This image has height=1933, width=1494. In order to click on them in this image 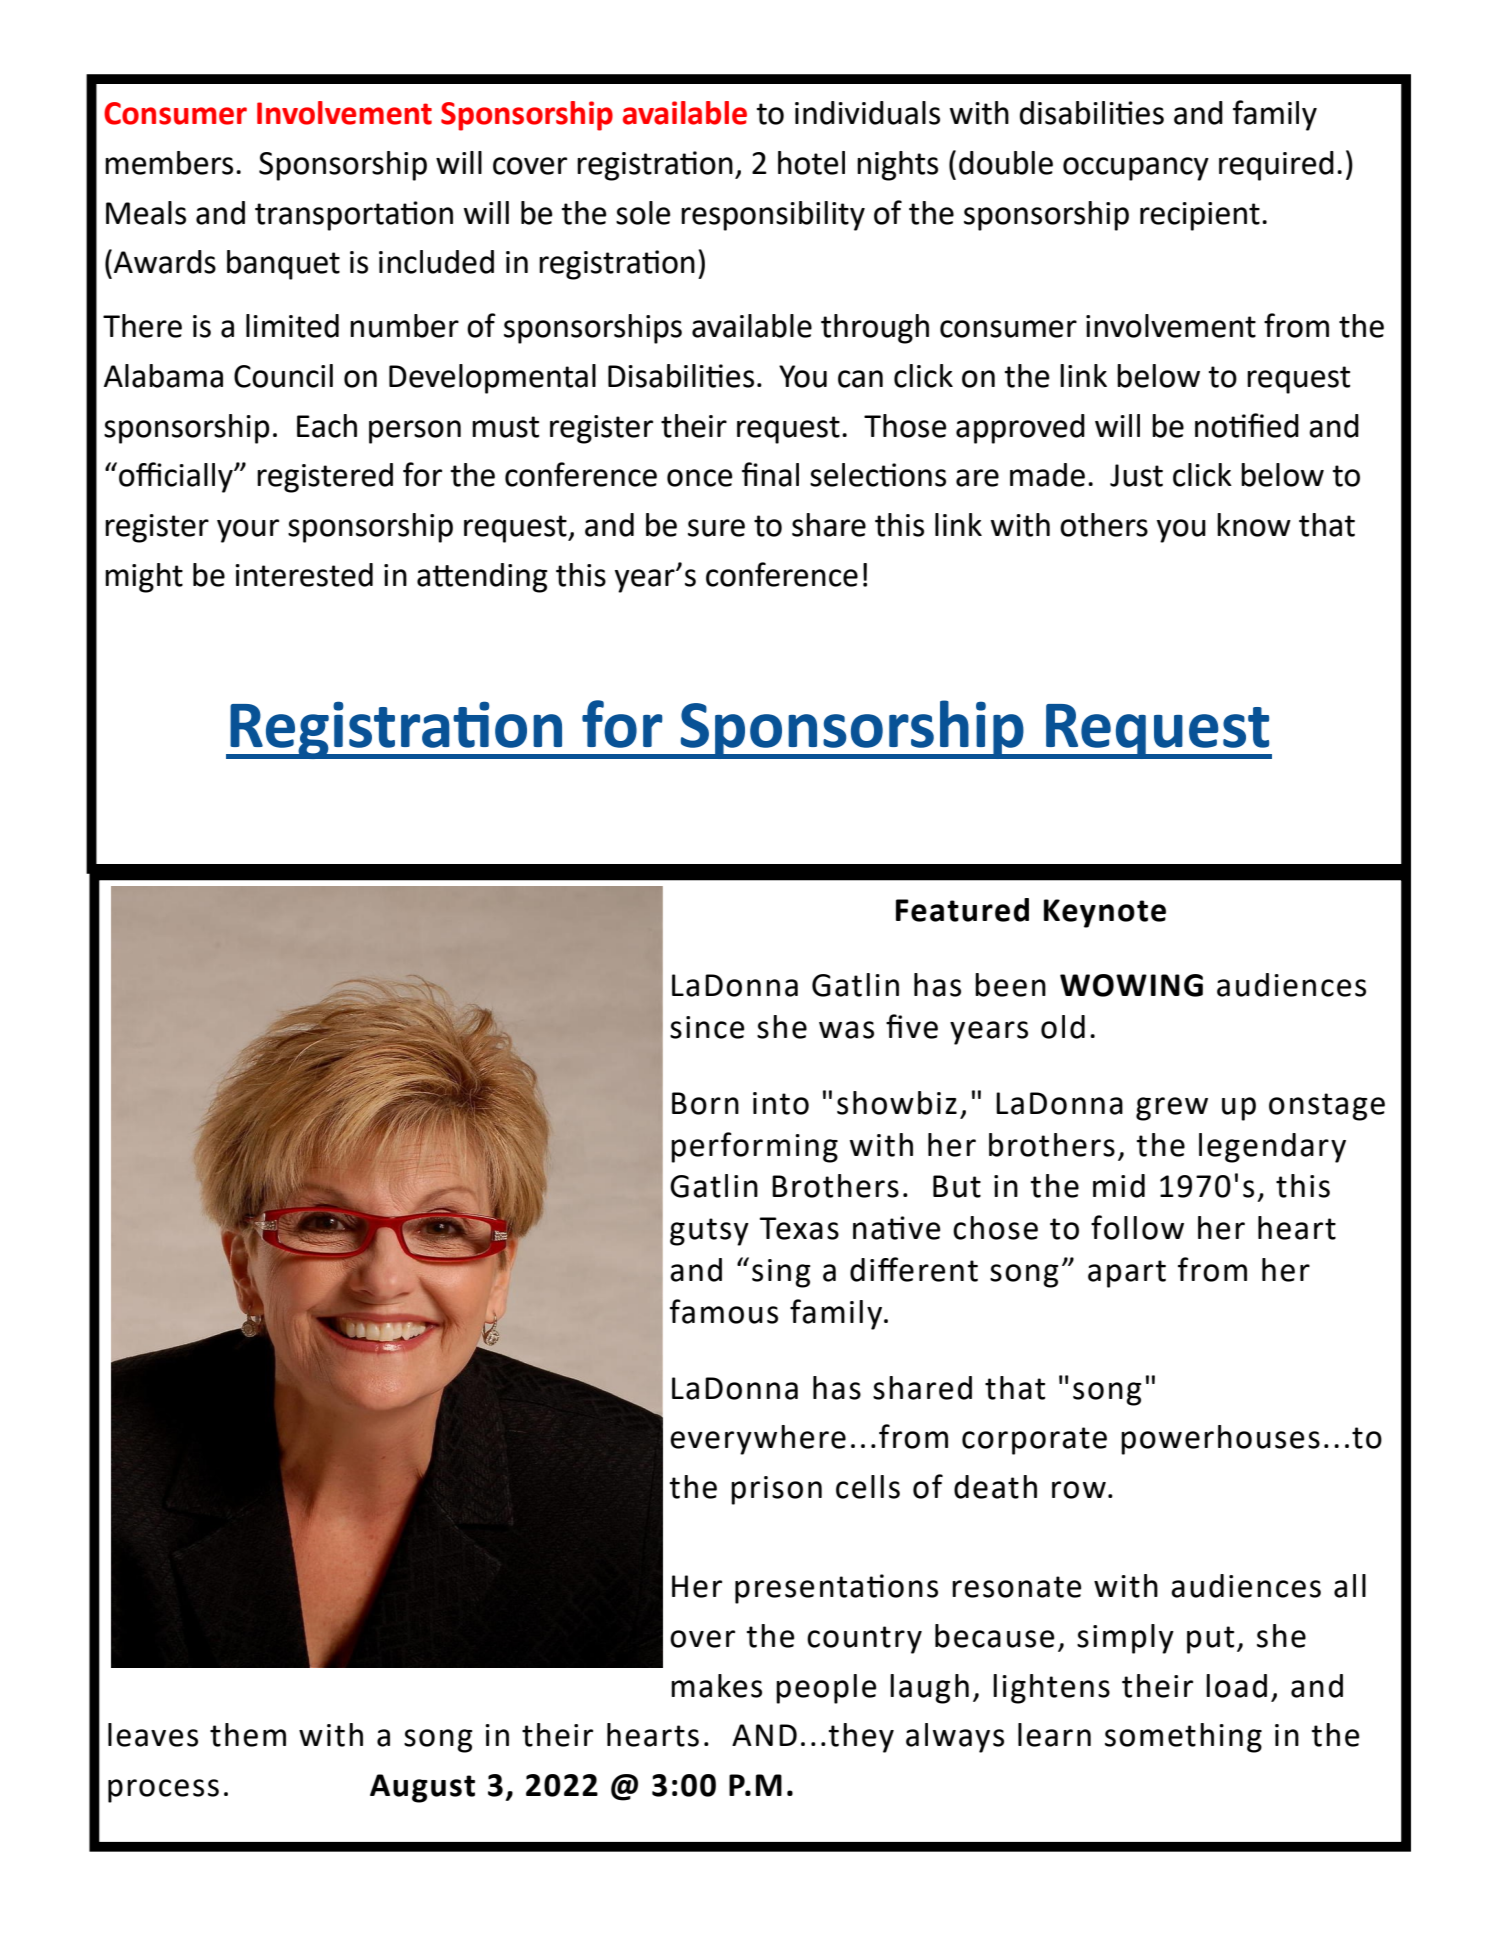, I will do `click(248, 1735)`.
